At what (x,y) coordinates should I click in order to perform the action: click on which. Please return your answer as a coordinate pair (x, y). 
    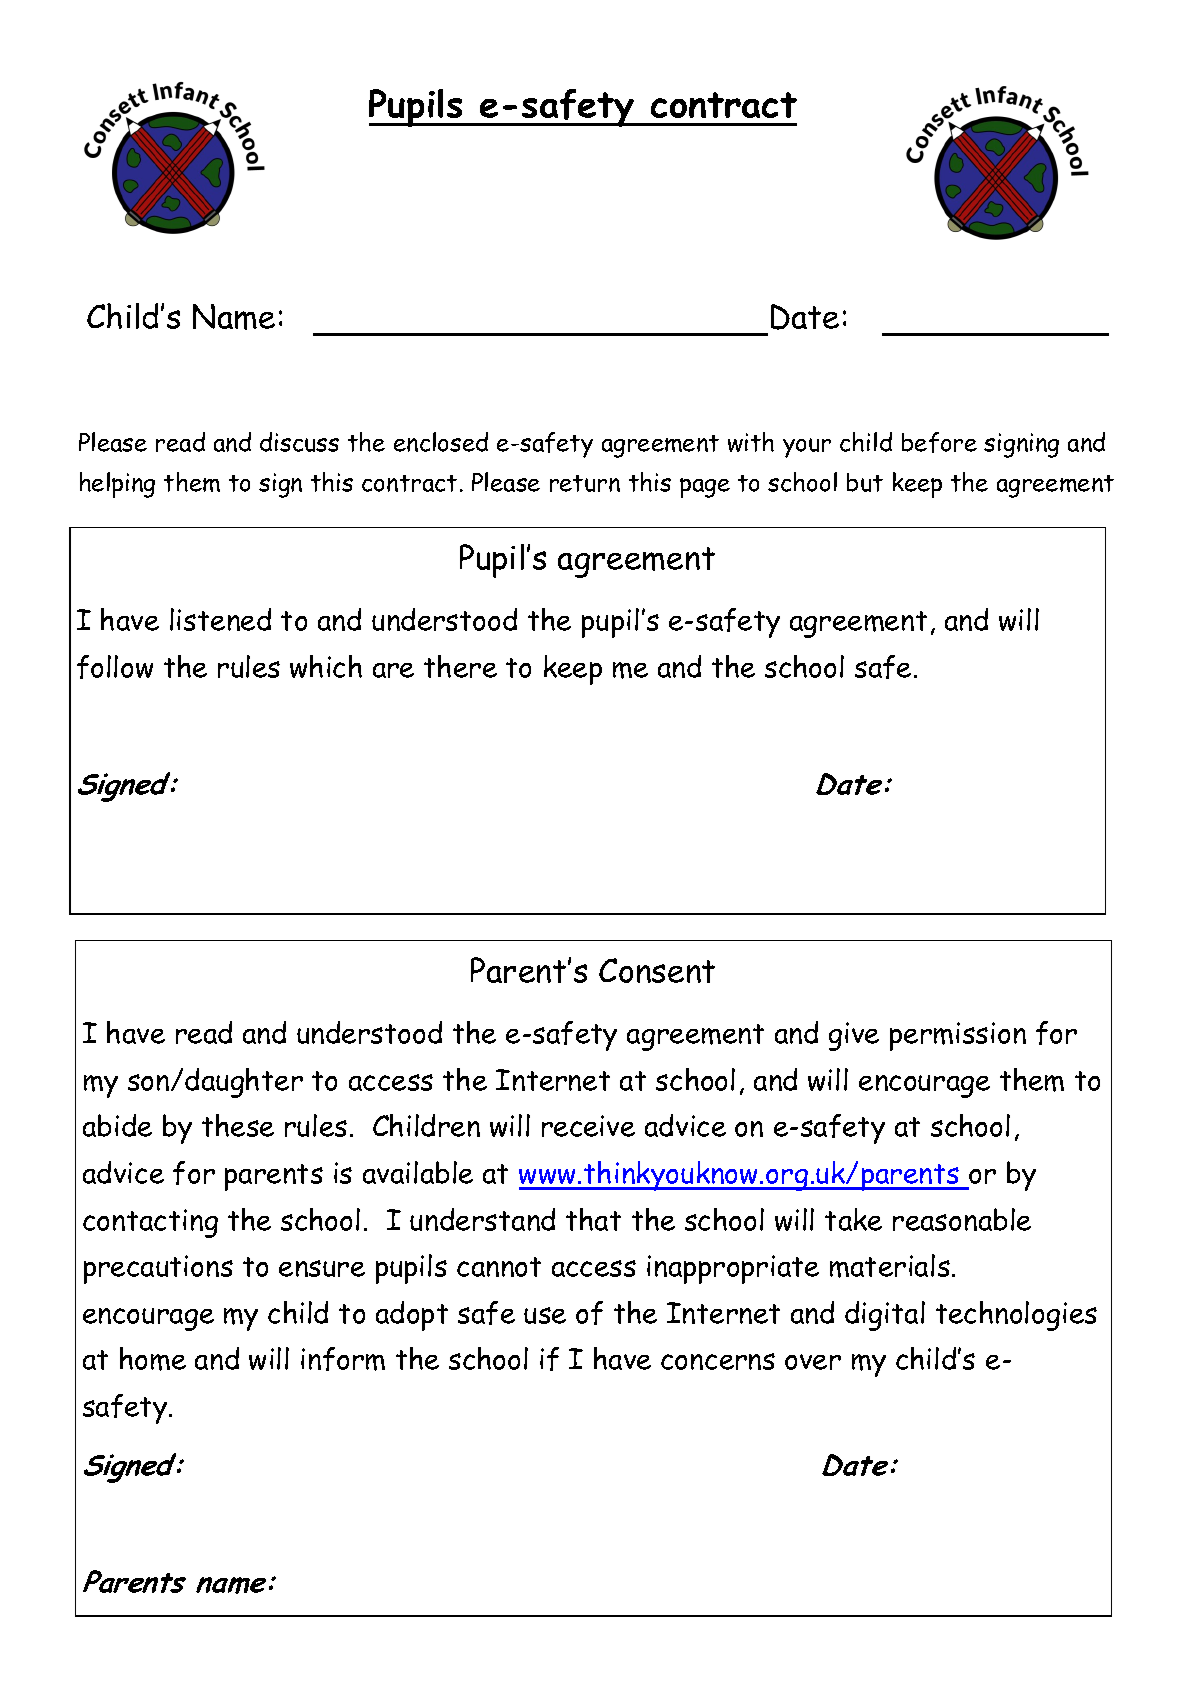
    Looking at the image, I should click on (326, 666).
